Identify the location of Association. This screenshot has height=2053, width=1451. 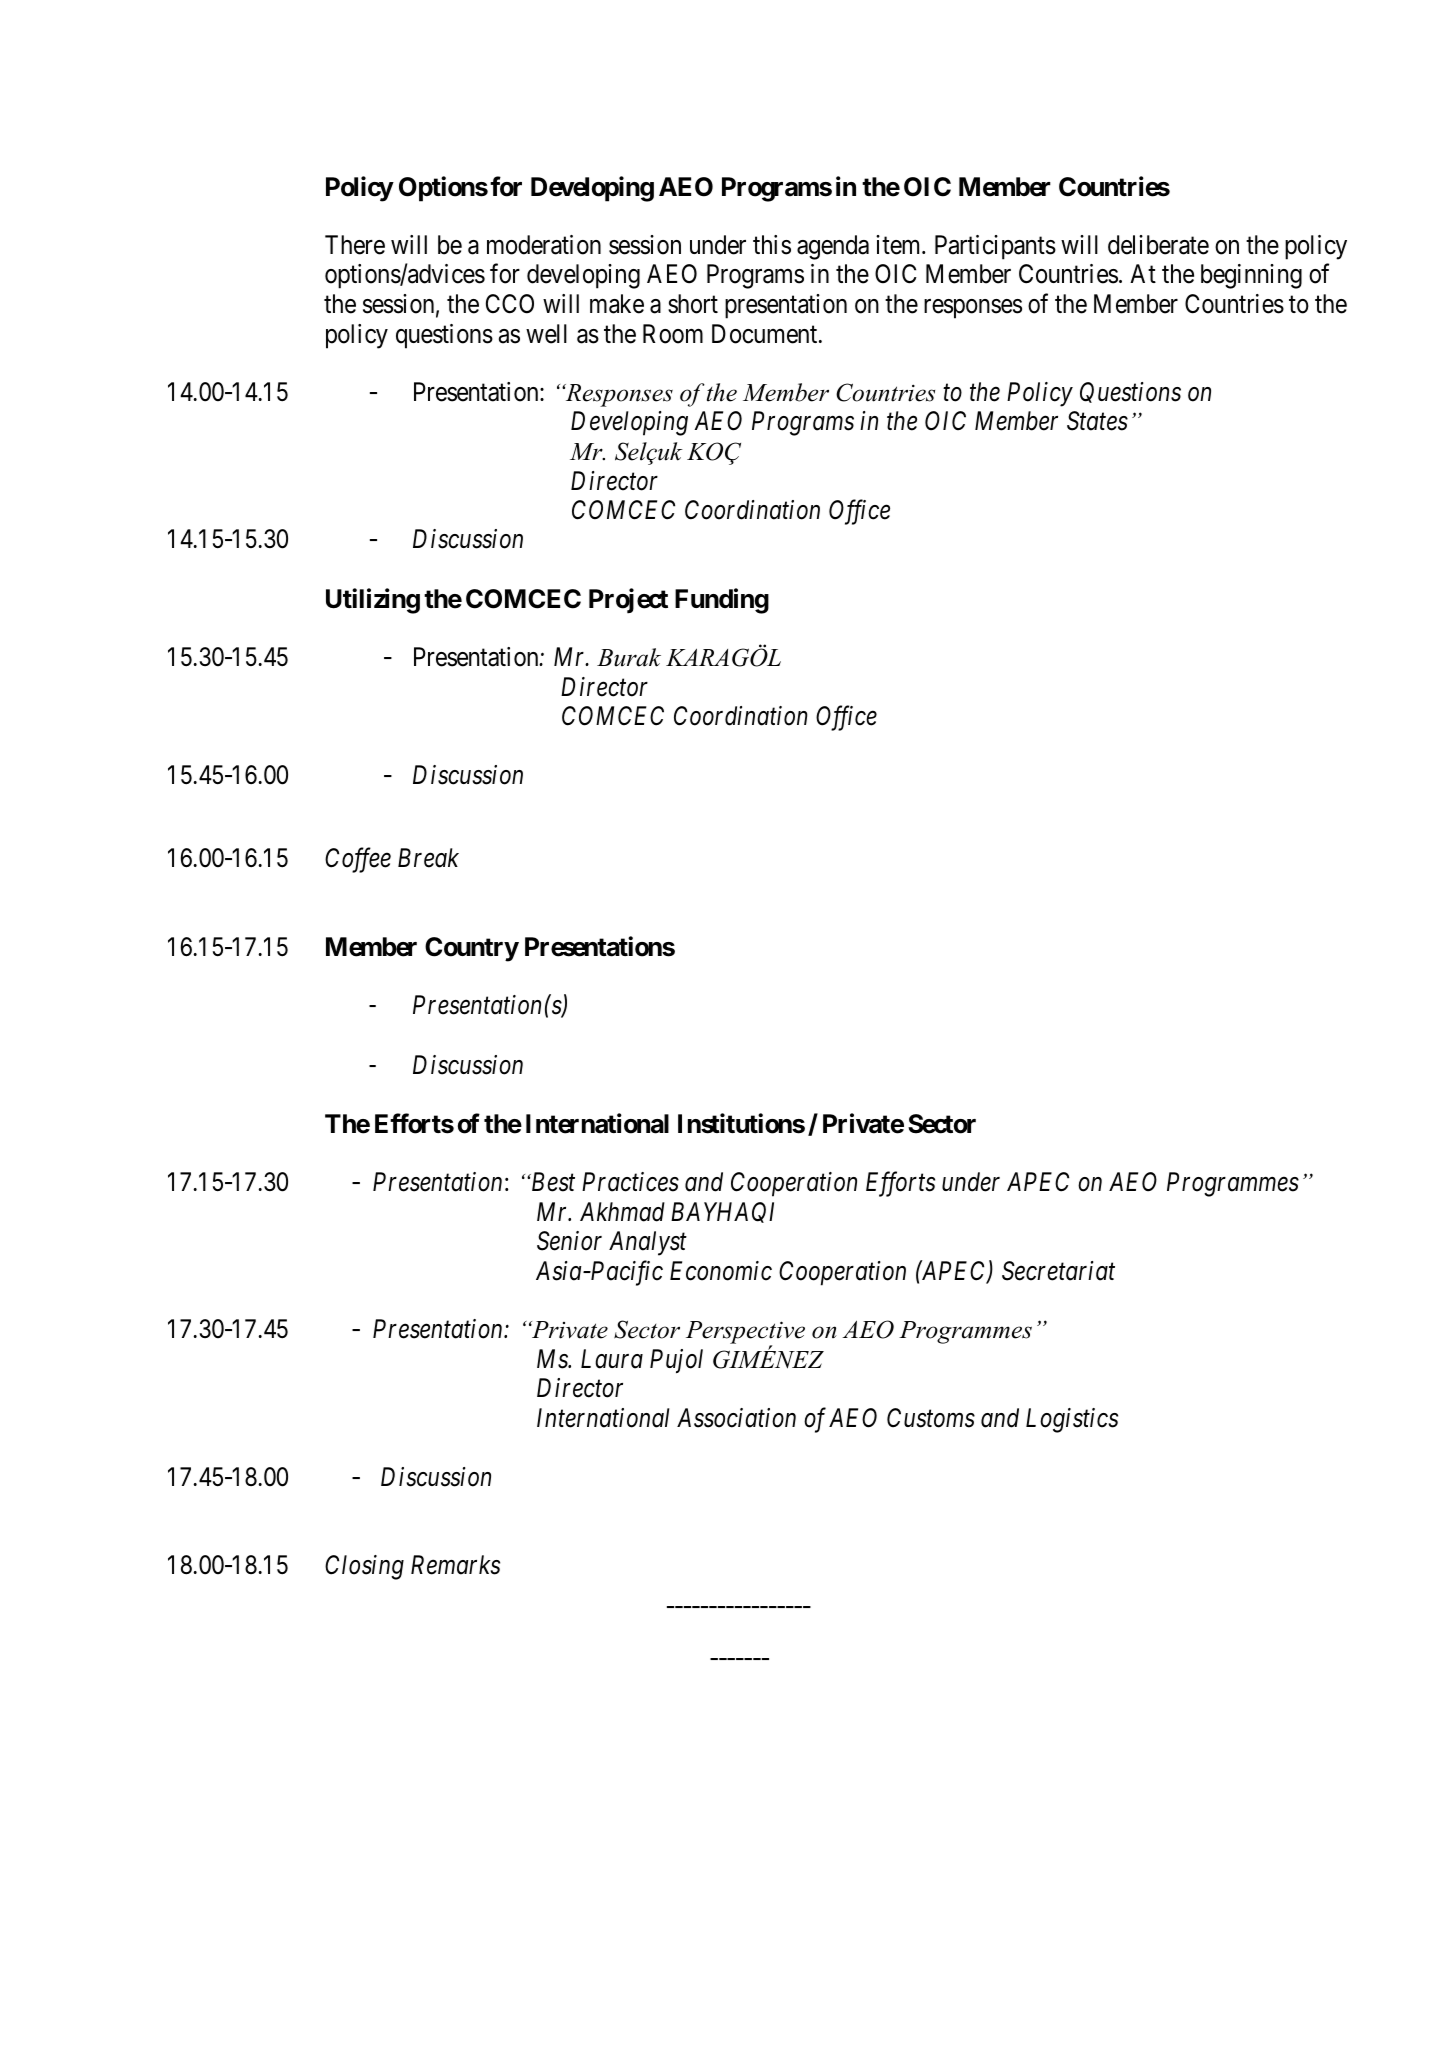
(736, 1418).
